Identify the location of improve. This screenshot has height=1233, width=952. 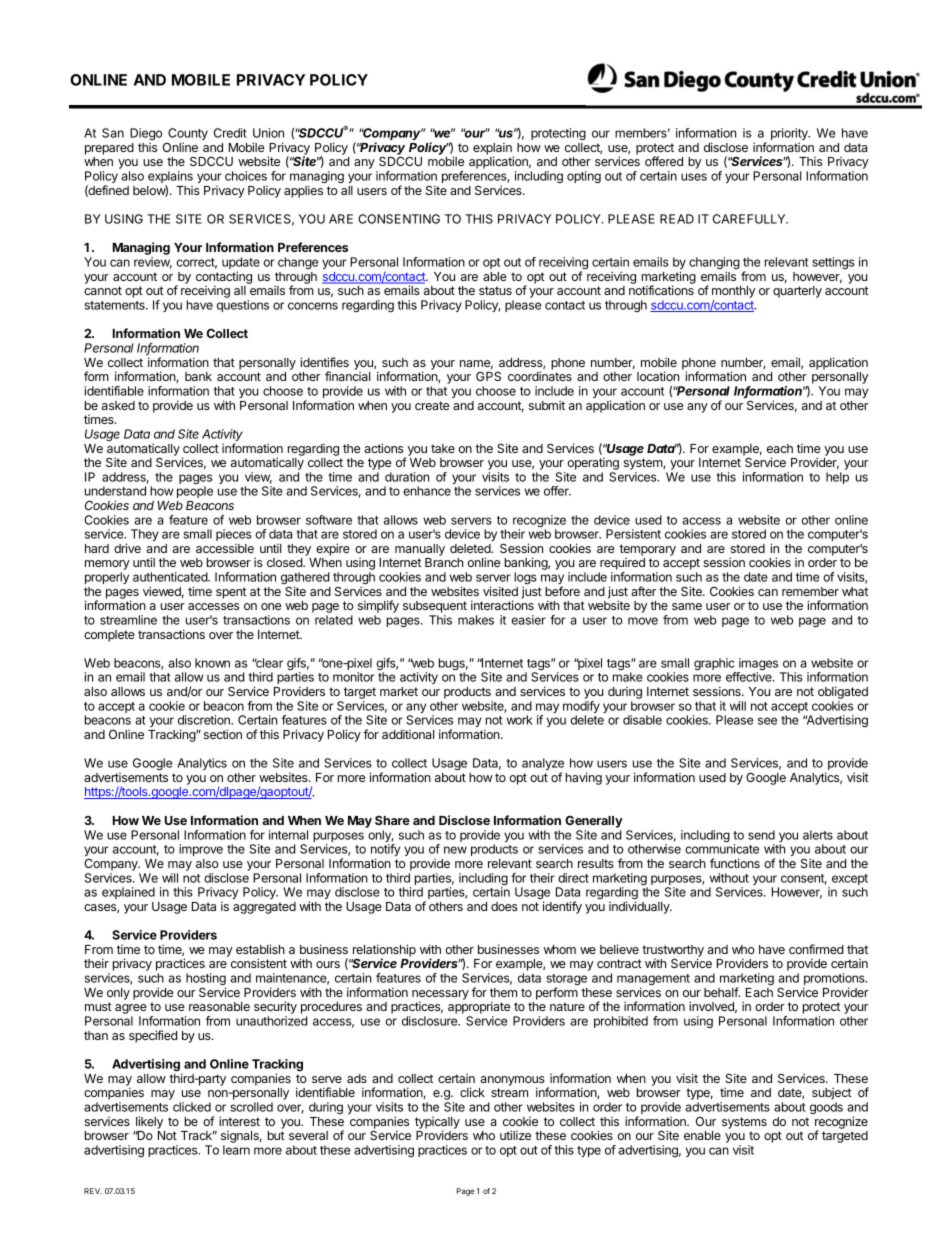
(201, 850).
